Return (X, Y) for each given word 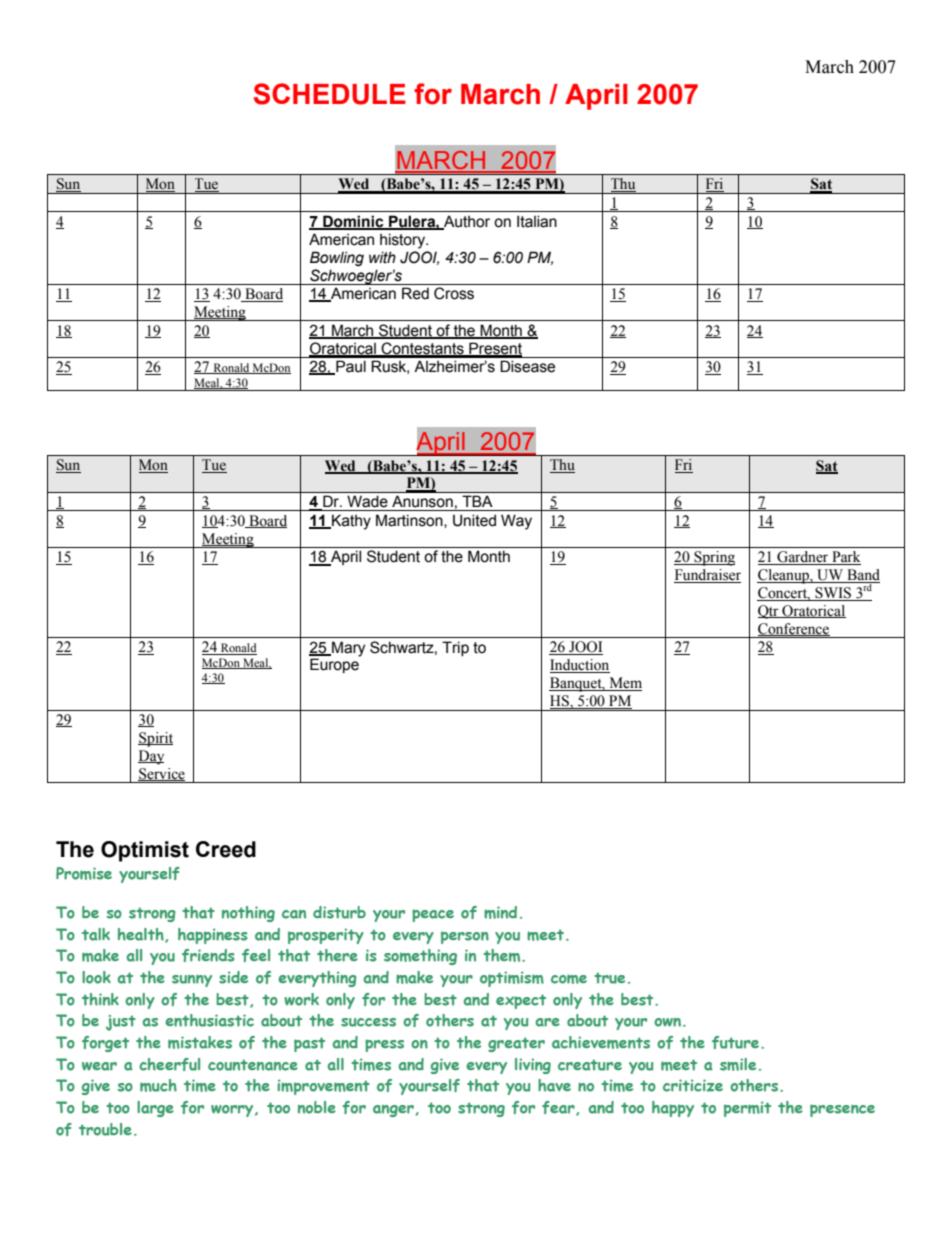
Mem (624, 684)
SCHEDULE (330, 94)
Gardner (803, 558)
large (155, 1109)
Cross (454, 293)
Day (151, 757)
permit (747, 1109)
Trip (455, 648)
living (533, 1066)
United (474, 520)
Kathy (350, 522)
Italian (537, 221)
